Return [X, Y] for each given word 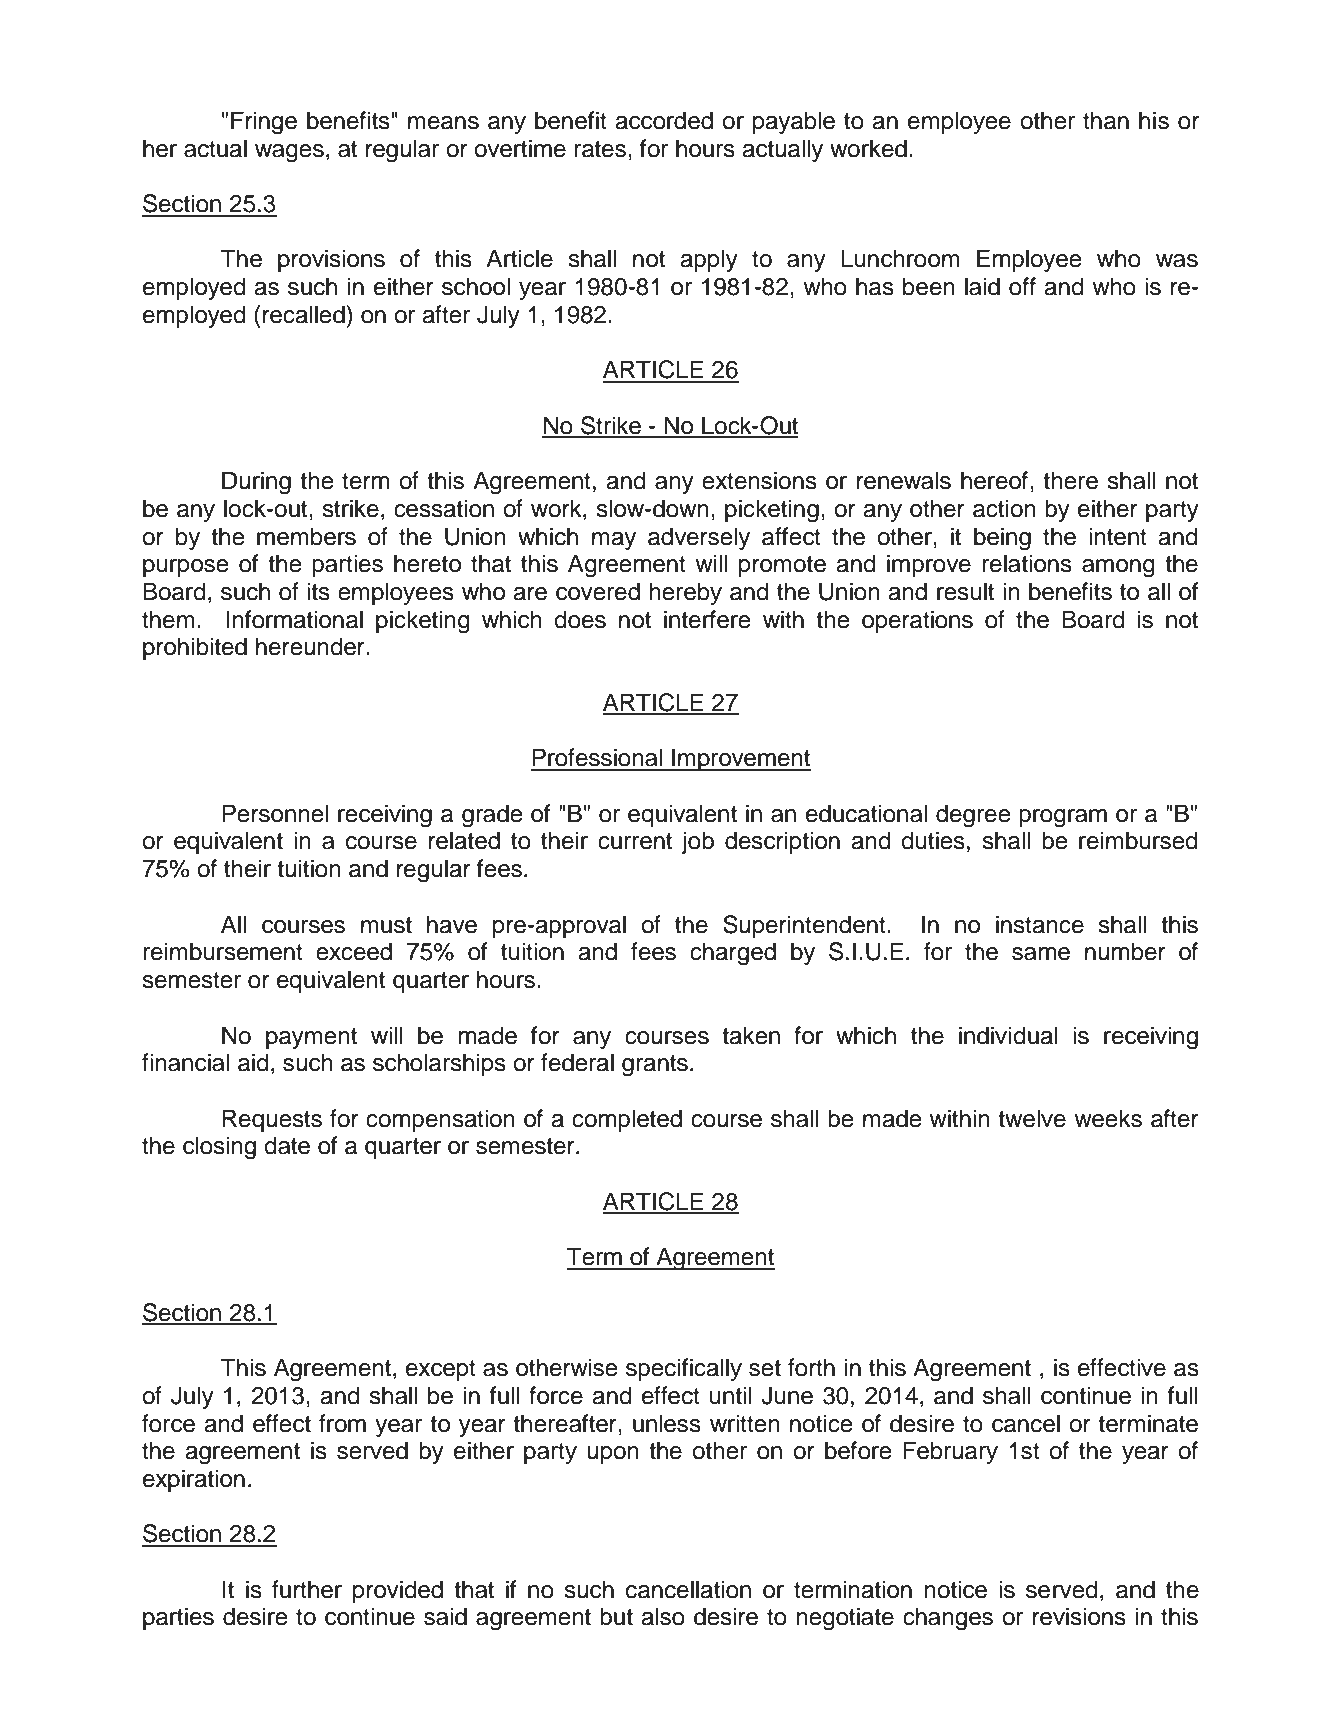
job [698, 842]
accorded [664, 120]
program [1063, 818]
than [1106, 120]
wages [289, 153]
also [663, 1616]
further [307, 1589]
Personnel [275, 813]
